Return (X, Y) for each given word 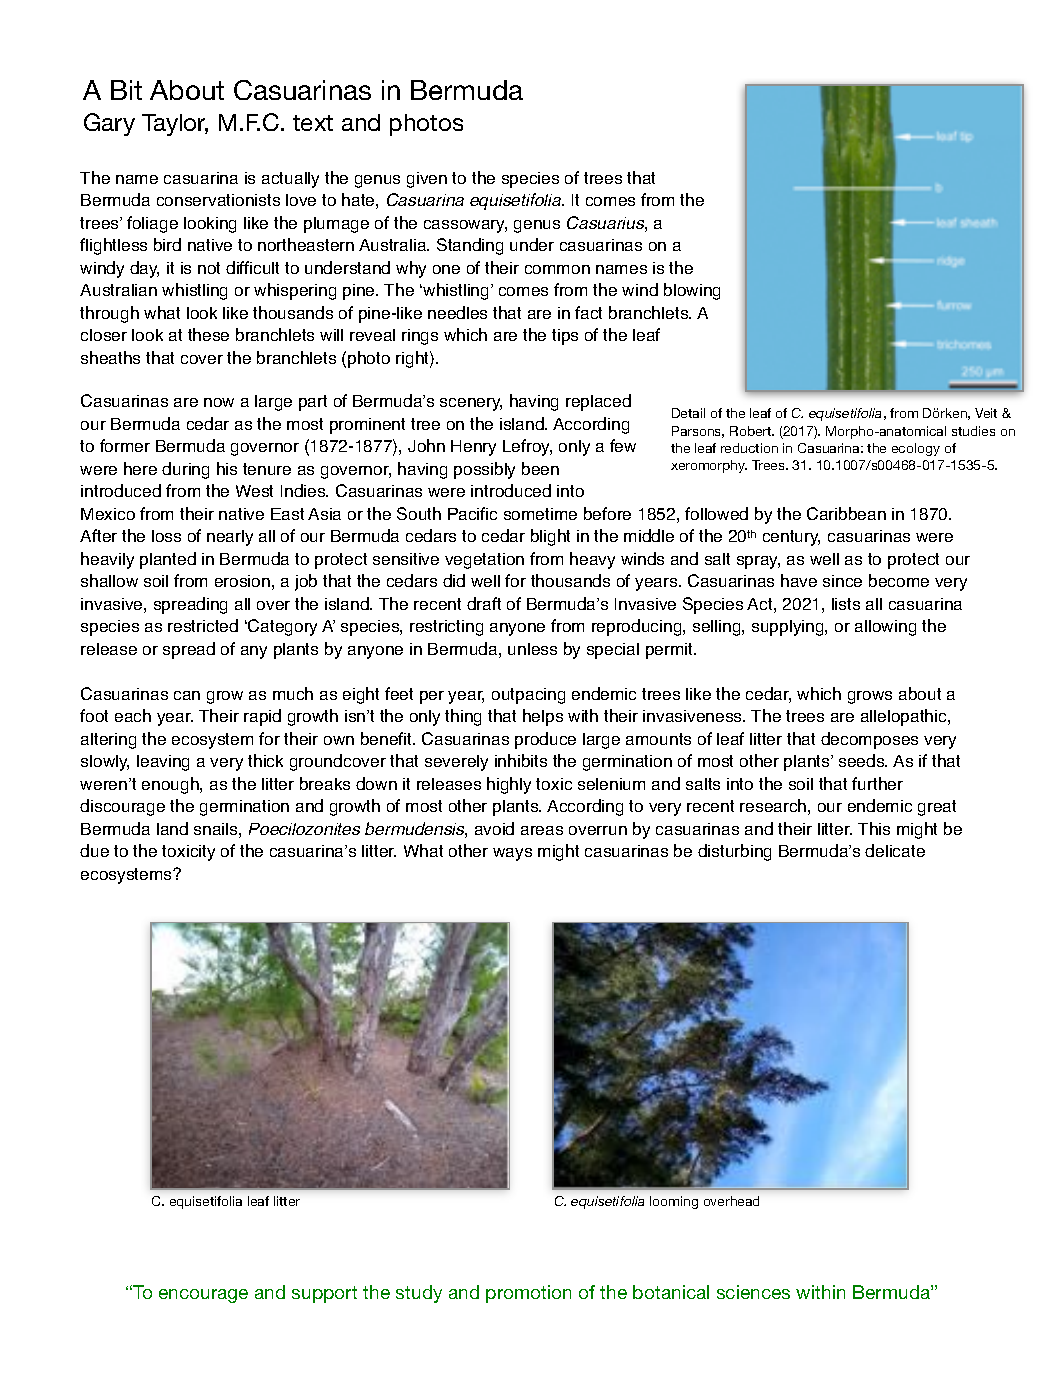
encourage (203, 1296)
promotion (528, 1294)
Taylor (175, 125)
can (187, 695)
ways (512, 854)
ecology (916, 449)
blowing (692, 291)
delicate (895, 850)
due (94, 850)
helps (543, 717)
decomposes (869, 740)
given (427, 180)
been (540, 468)
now (219, 402)
